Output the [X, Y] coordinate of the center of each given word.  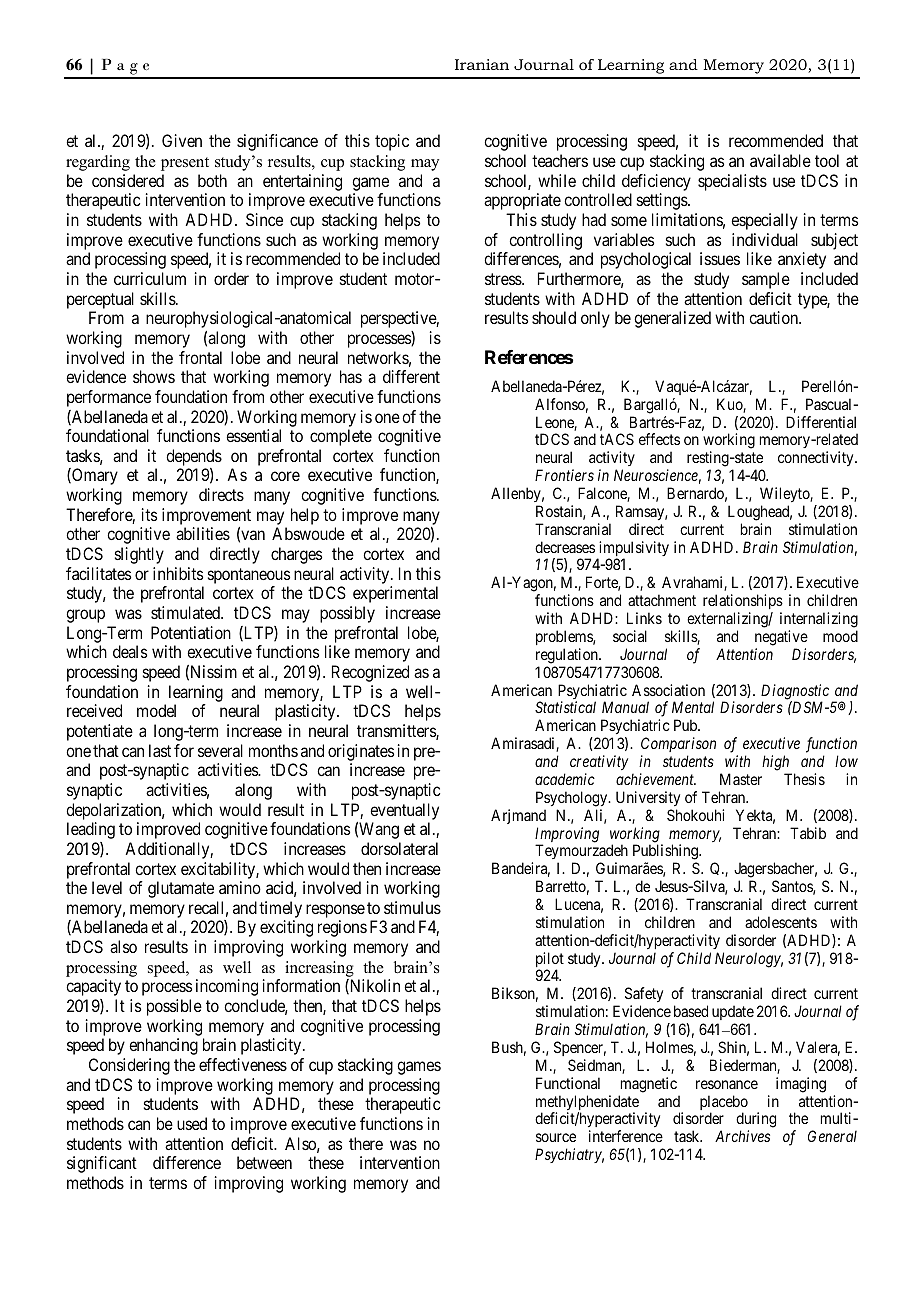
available [780, 160]
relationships [743, 603]
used [192, 1123]
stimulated [187, 612]
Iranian [482, 64]
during [756, 1121]
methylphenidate [587, 1104]
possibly [347, 614]
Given [182, 140]
